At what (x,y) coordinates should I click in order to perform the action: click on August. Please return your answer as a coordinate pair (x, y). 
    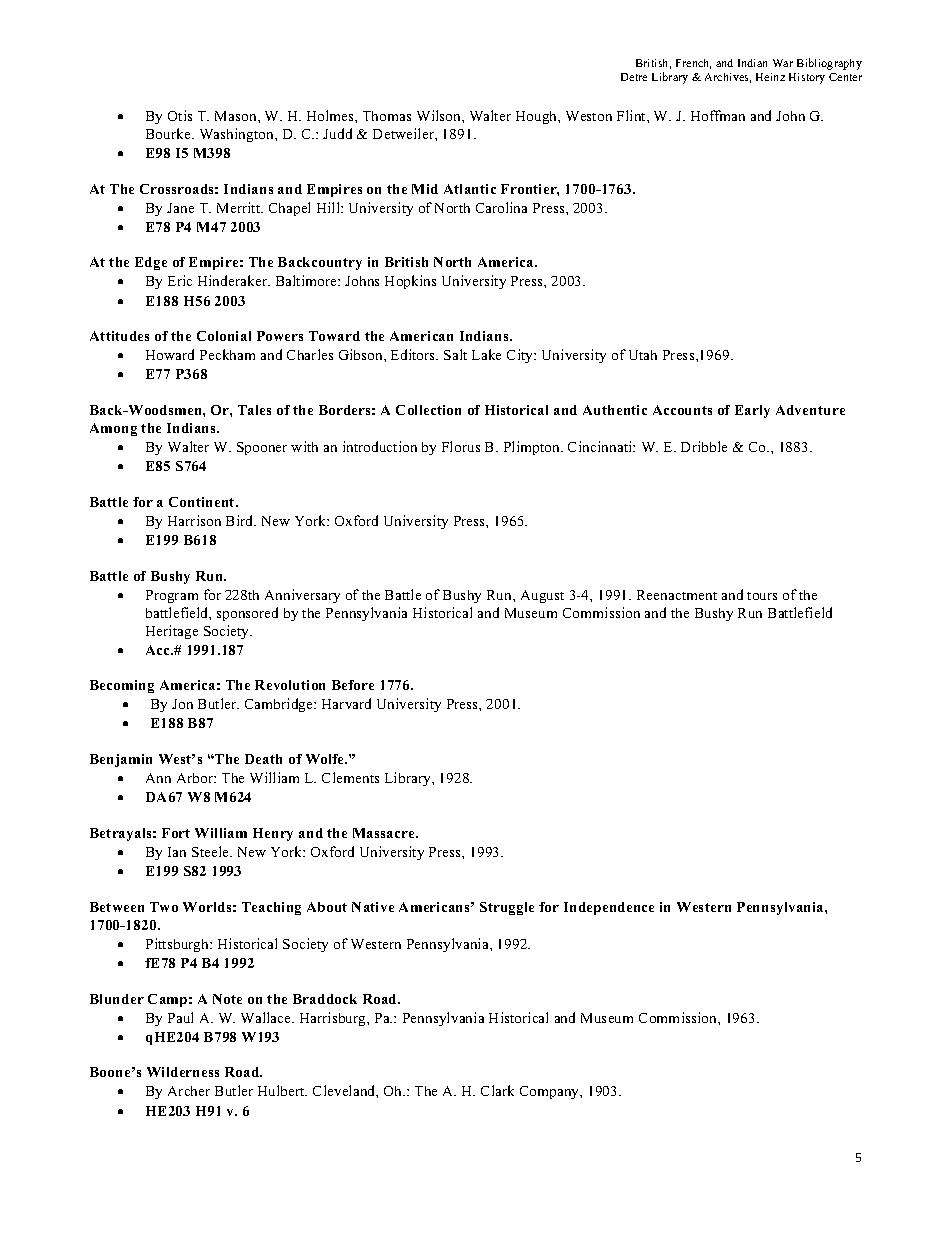
    Looking at the image, I should click on (542, 596).
